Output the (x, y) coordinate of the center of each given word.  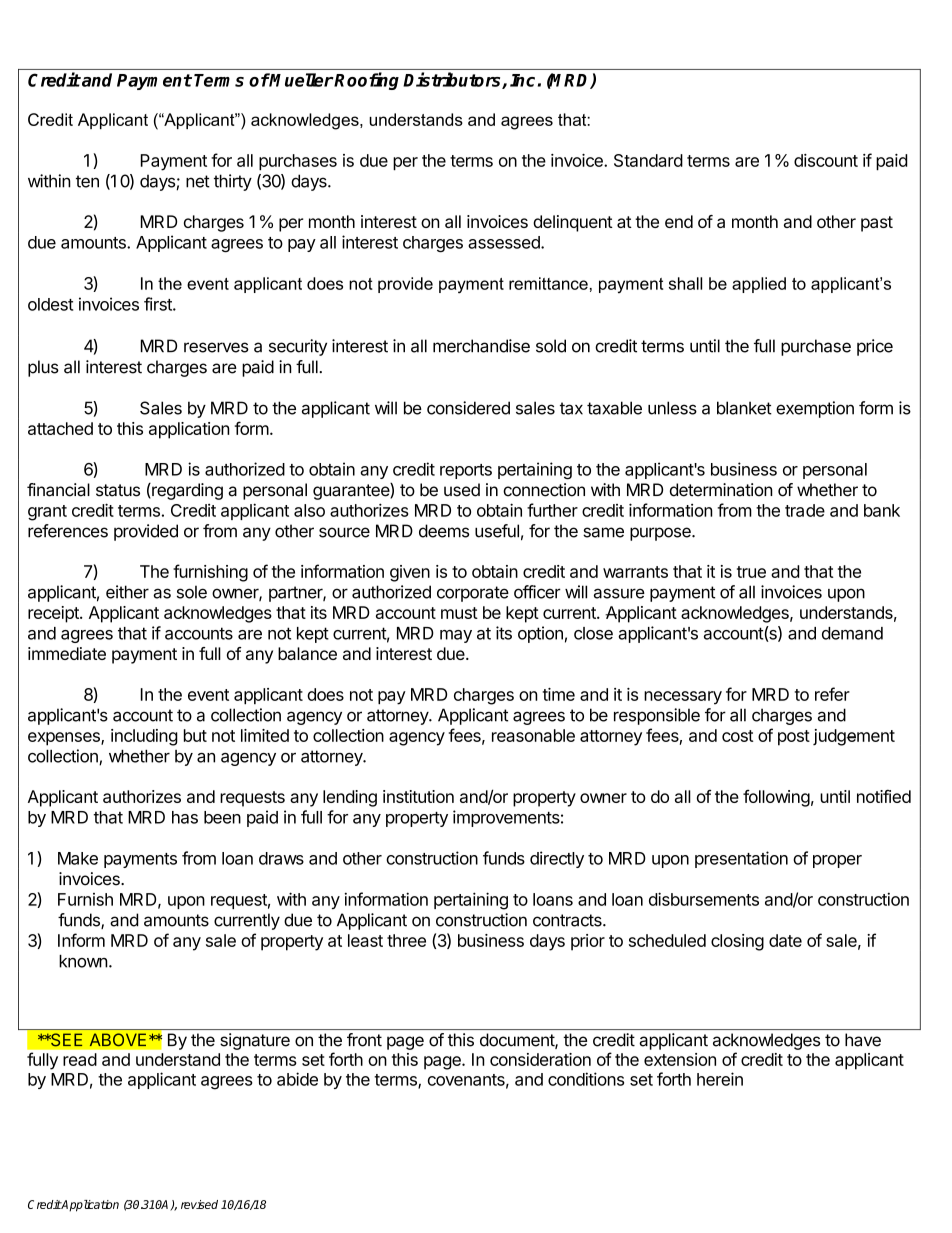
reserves (216, 347)
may (456, 636)
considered (468, 408)
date (785, 940)
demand (852, 633)
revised (199, 1204)
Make (78, 858)
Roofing (366, 81)
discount (826, 160)
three (406, 940)
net (198, 181)
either (127, 592)
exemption (815, 409)
